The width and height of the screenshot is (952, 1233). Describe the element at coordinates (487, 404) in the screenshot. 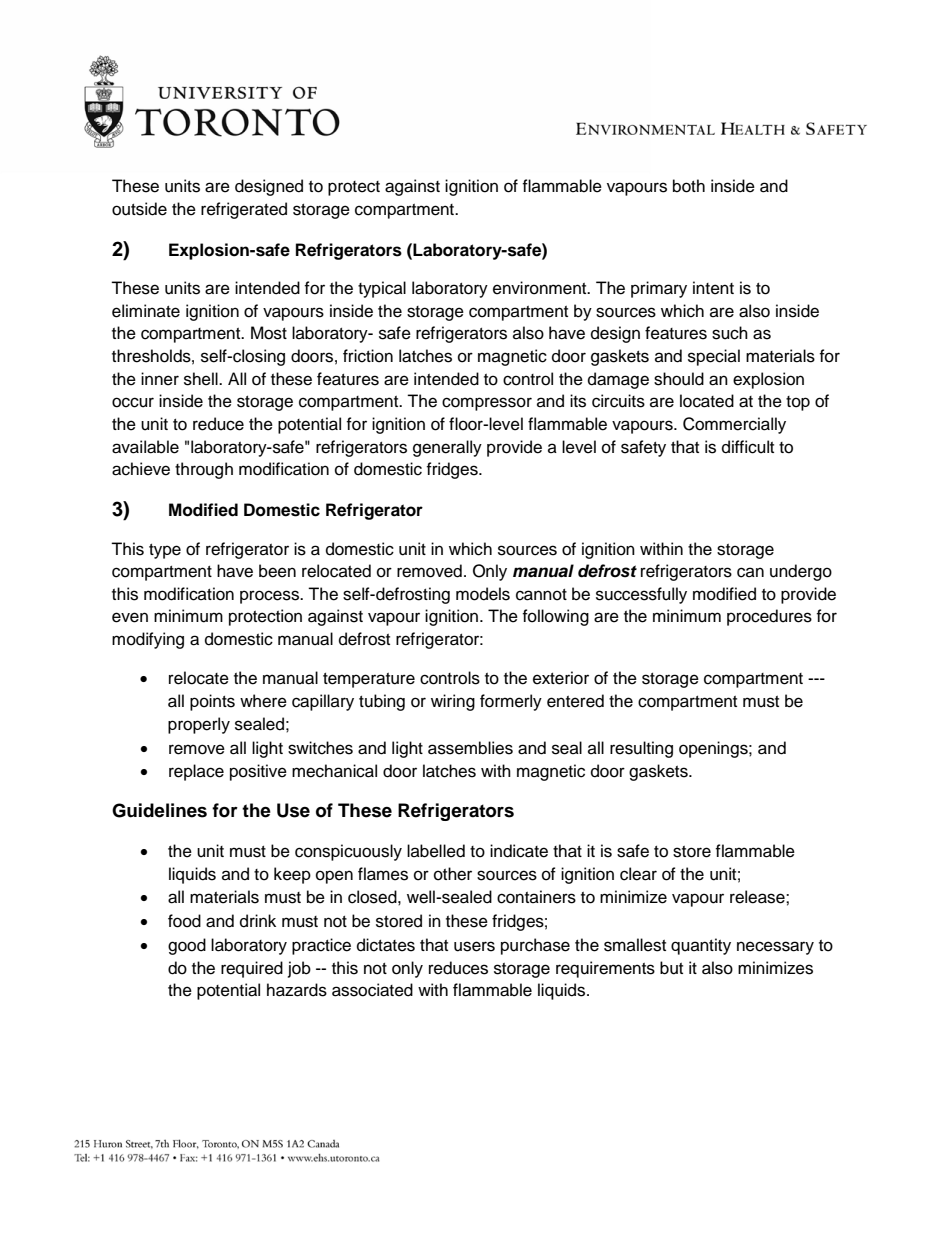

I see `compressor` at that location.
